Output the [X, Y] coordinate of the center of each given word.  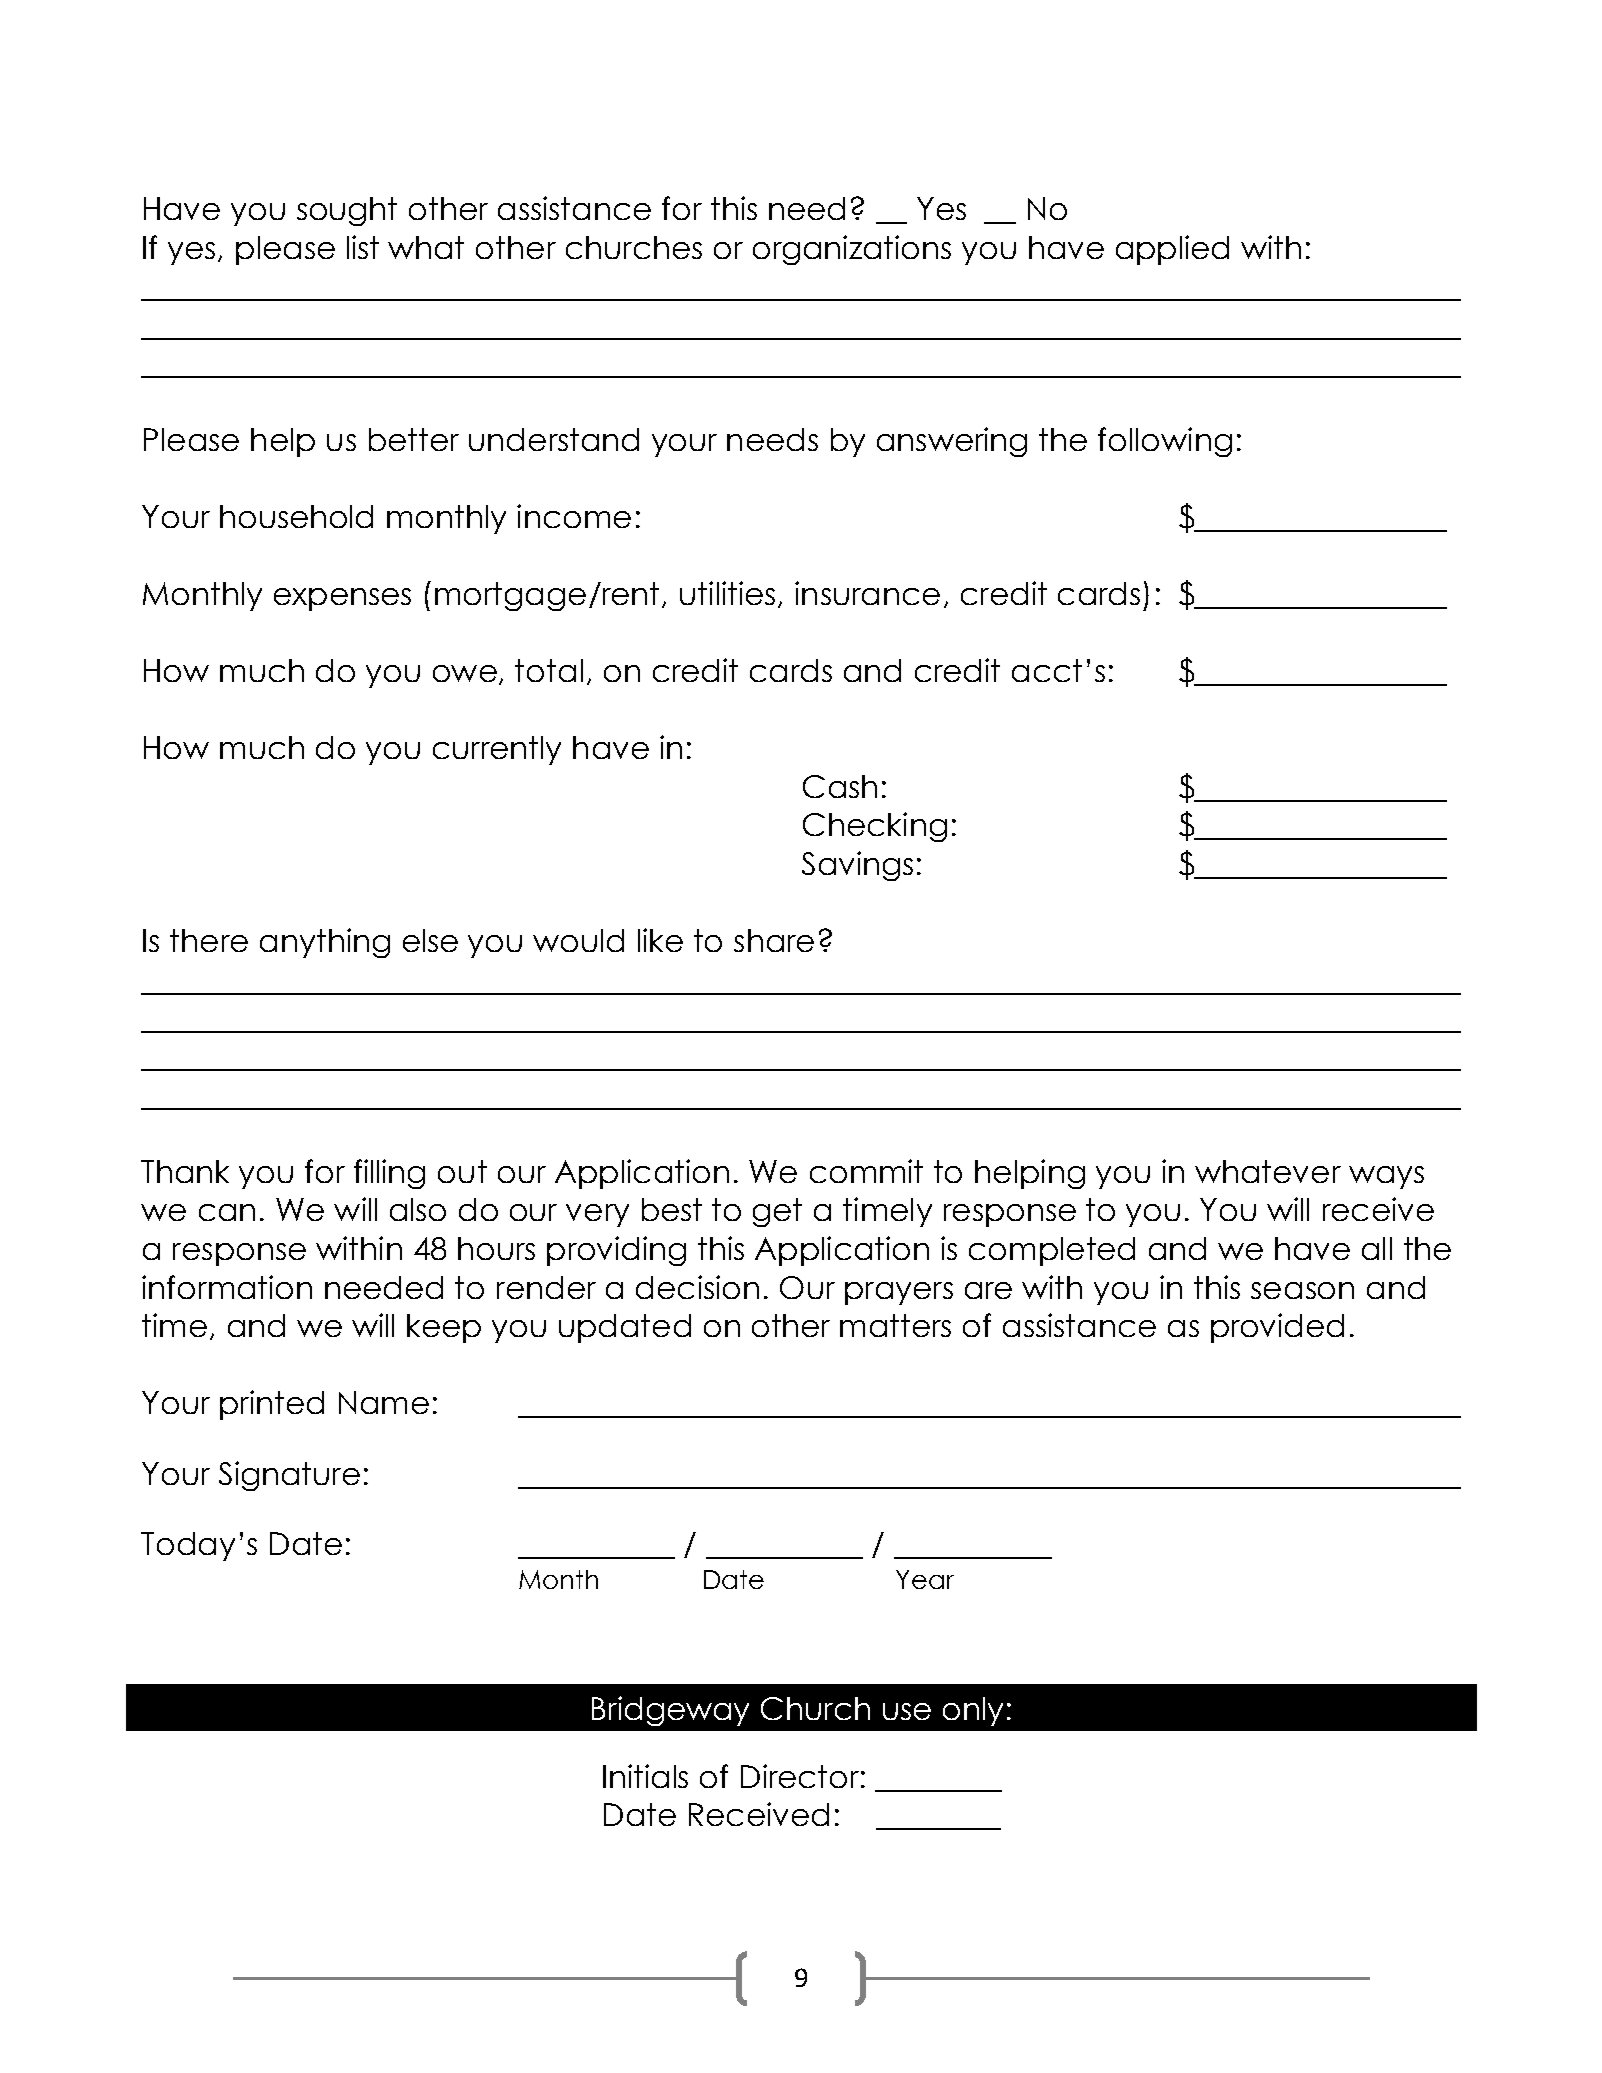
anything [325, 943]
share [774, 940]
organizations [852, 250]
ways [1386, 1177]
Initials [645, 1776]
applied [1172, 250]
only [973, 1711]
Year [925, 1579]
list [363, 247]
